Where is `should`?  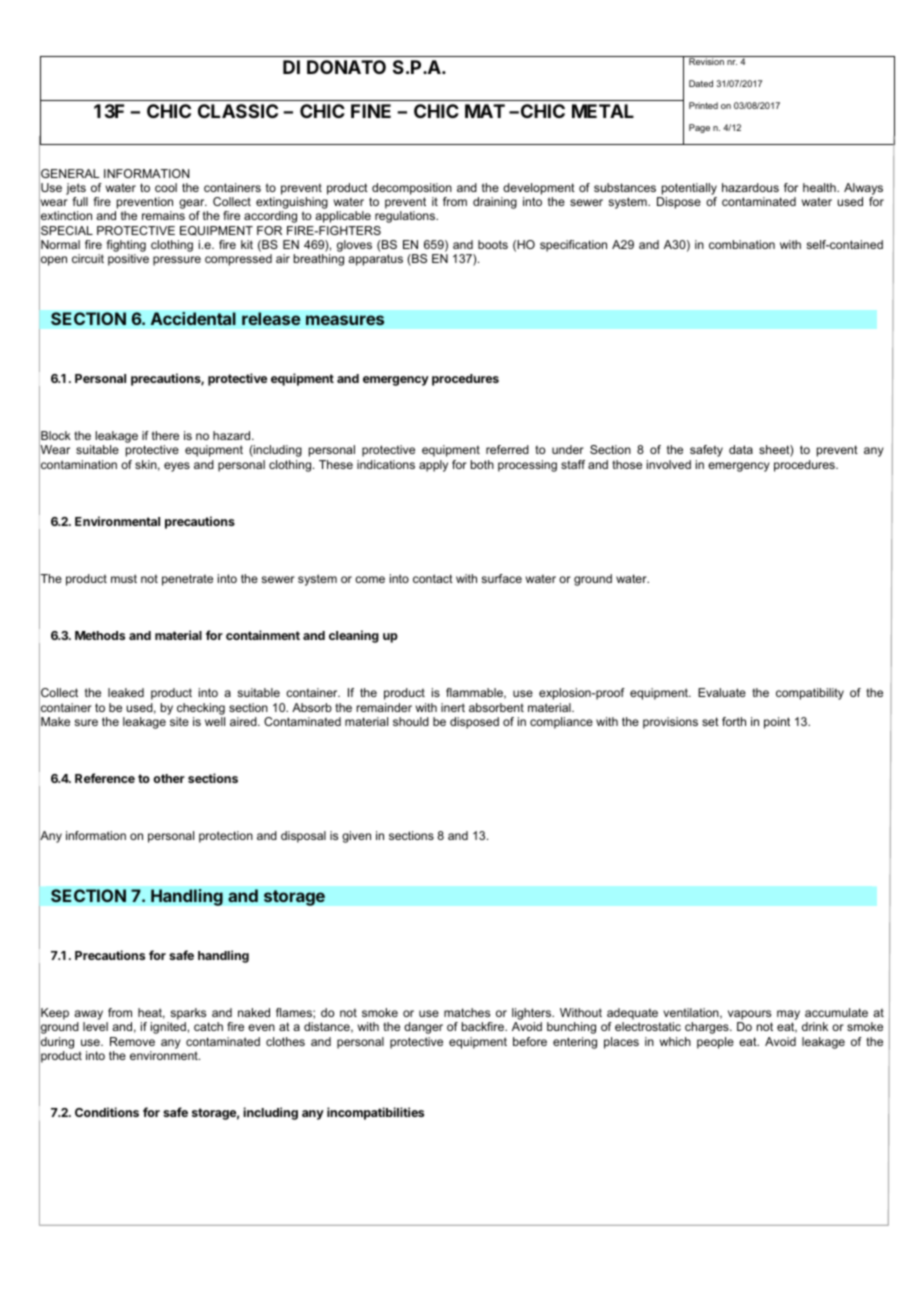
should is located at coordinates (411, 721).
